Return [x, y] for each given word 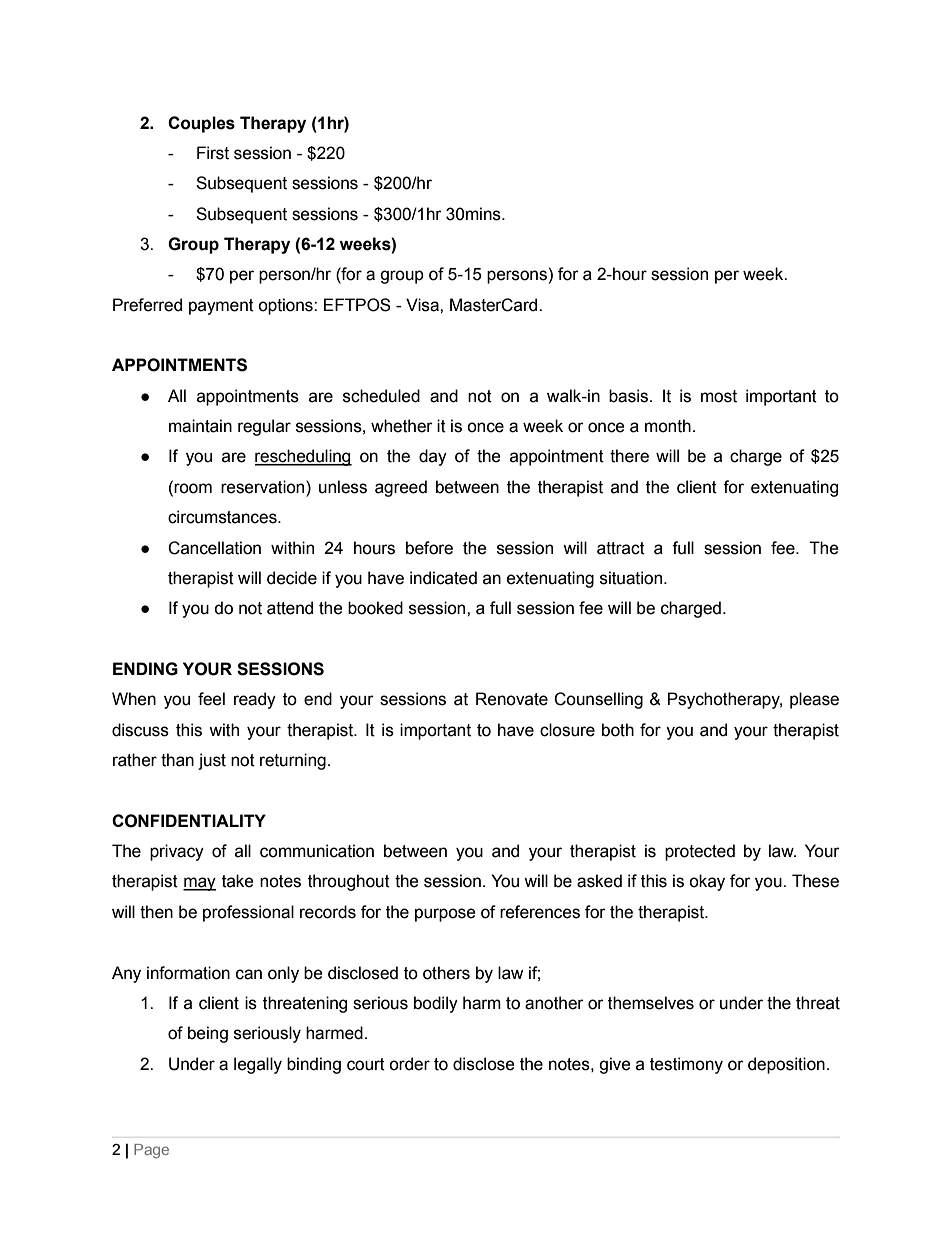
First [213, 153]
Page [151, 1151]
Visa [423, 305]
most [719, 396]
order [409, 1064]
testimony [686, 1065]
